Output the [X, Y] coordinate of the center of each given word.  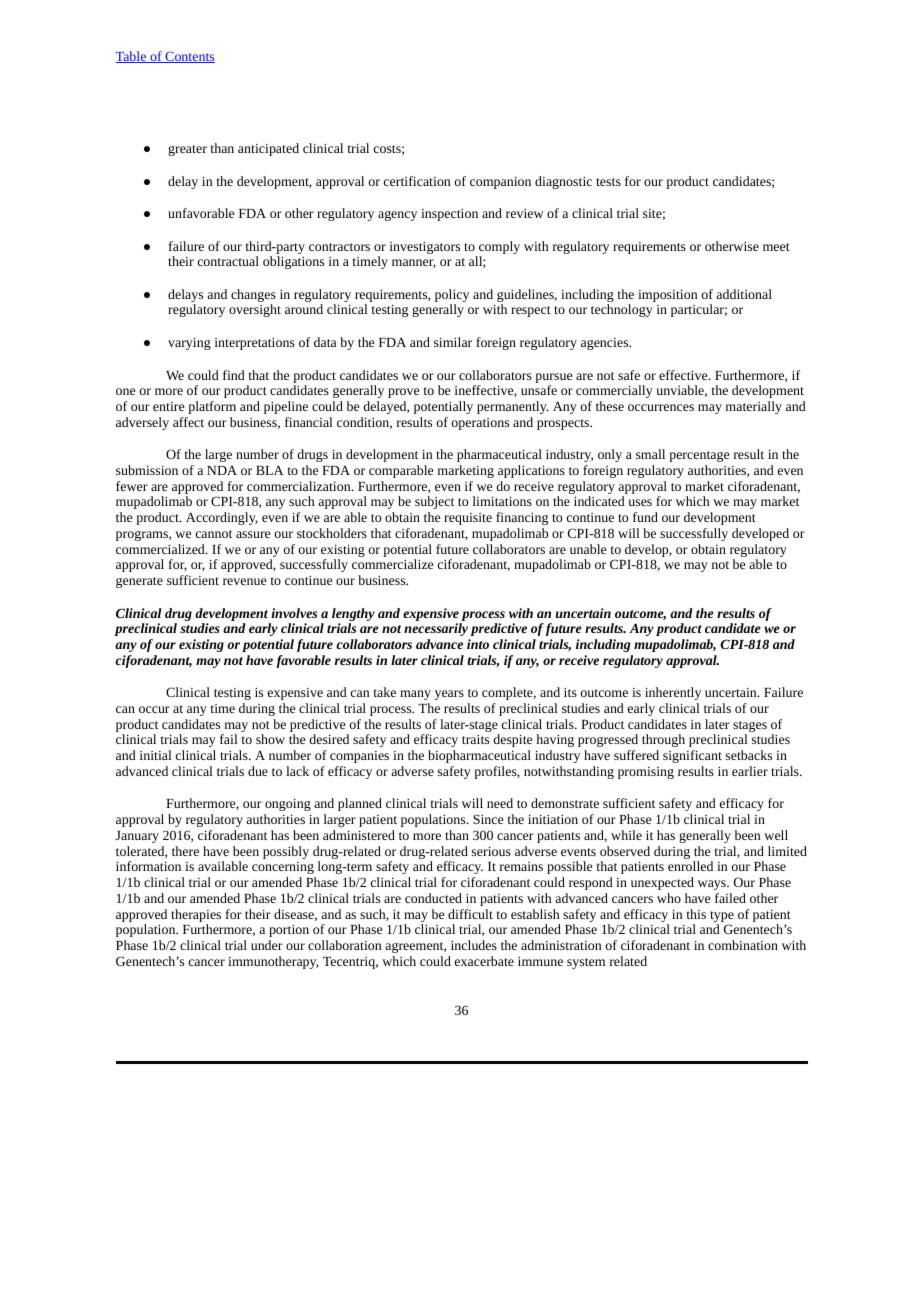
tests [608, 182]
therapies [196, 915]
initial [156, 755]
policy [452, 297]
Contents [189, 57]
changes [253, 297]
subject [434, 502]
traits [475, 739]
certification [417, 181]
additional [744, 294]
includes [474, 945]
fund [645, 517]
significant [692, 756]
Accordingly [222, 518]
